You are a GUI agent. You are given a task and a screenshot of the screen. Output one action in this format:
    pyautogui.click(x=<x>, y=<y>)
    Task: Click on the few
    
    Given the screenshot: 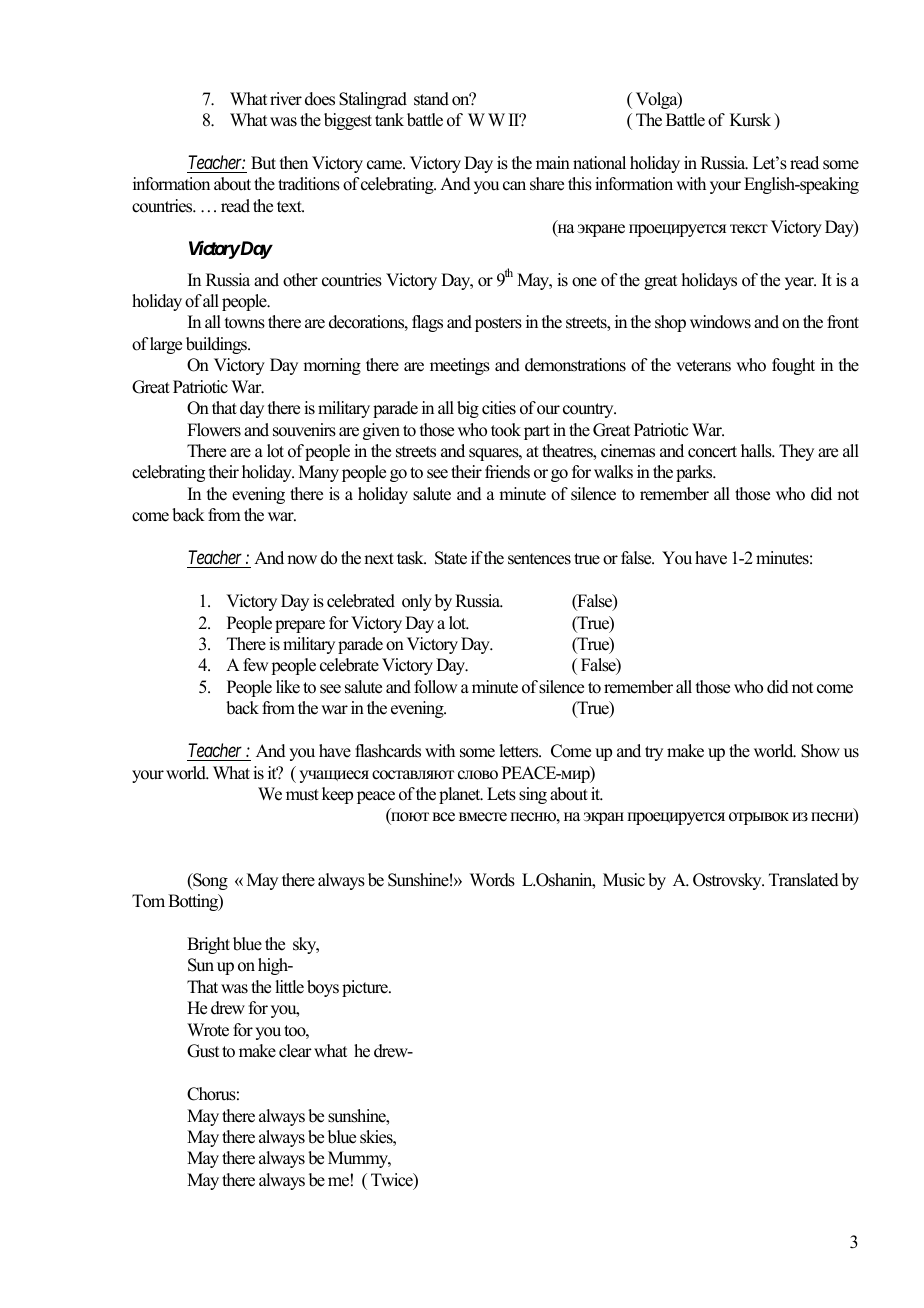 What is the action you would take?
    pyautogui.click(x=255, y=665)
